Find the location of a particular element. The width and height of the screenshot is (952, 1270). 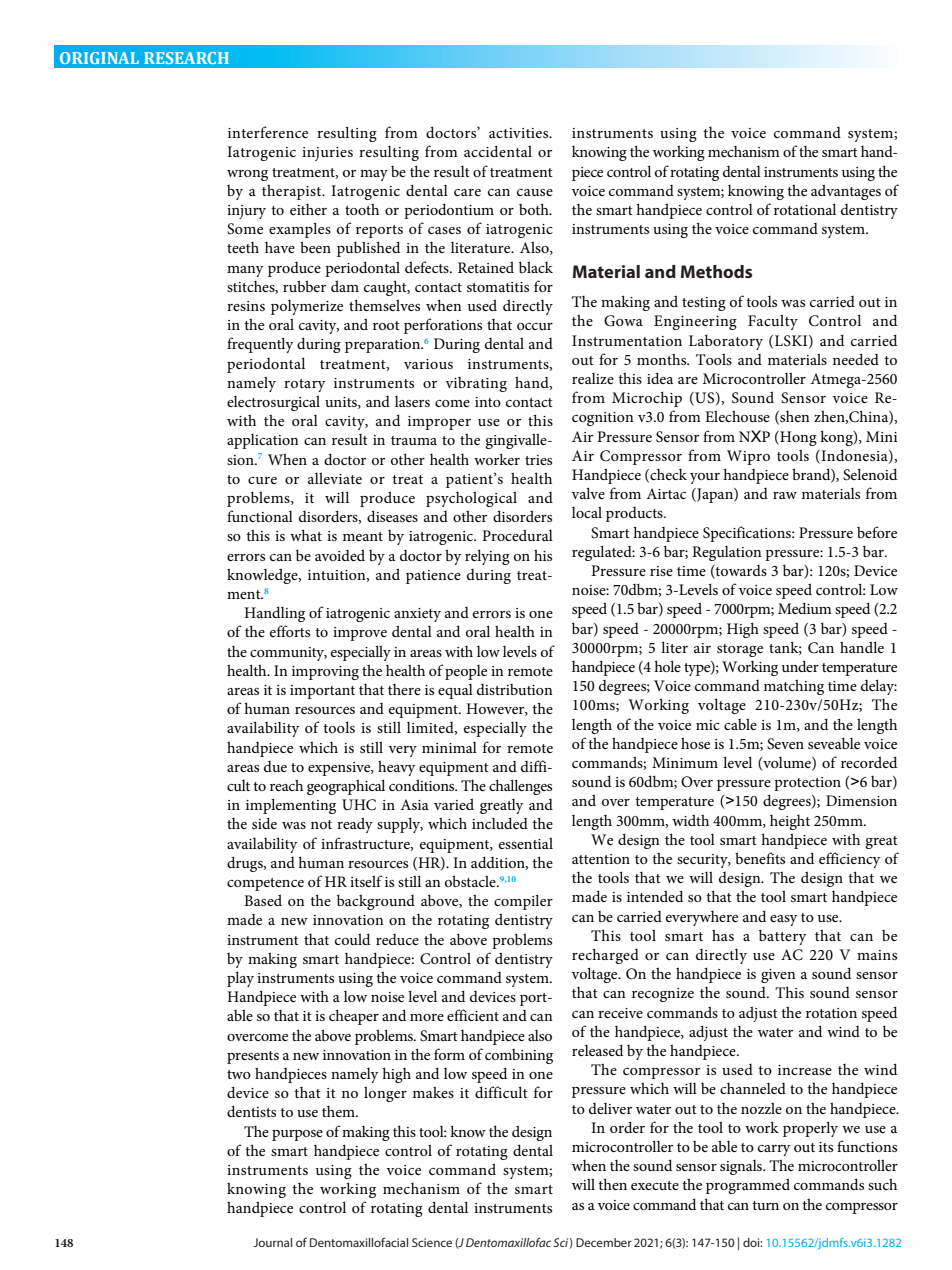

needed is located at coordinates (856, 359).
